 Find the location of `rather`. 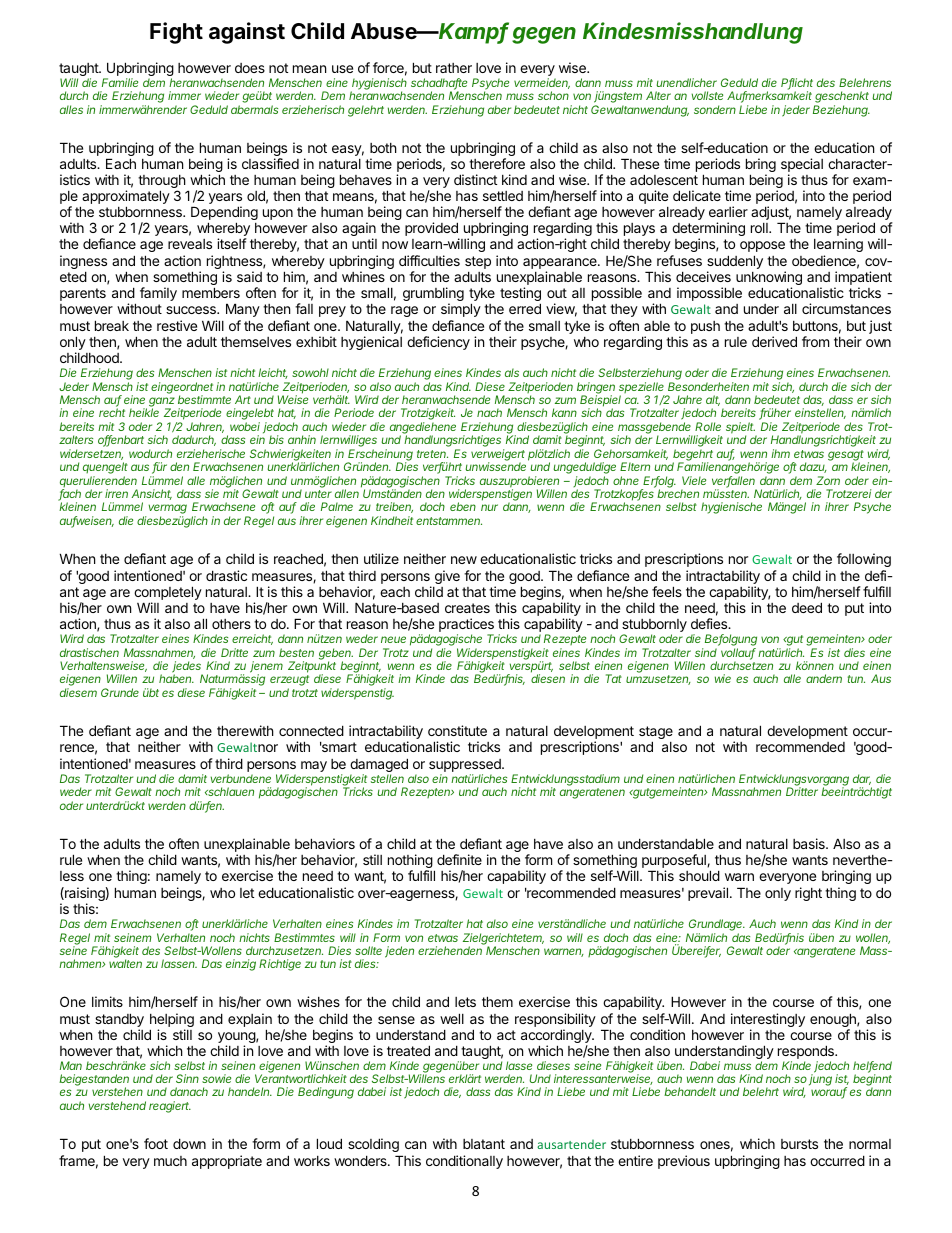

rather is located at coordinates (454, 68).
